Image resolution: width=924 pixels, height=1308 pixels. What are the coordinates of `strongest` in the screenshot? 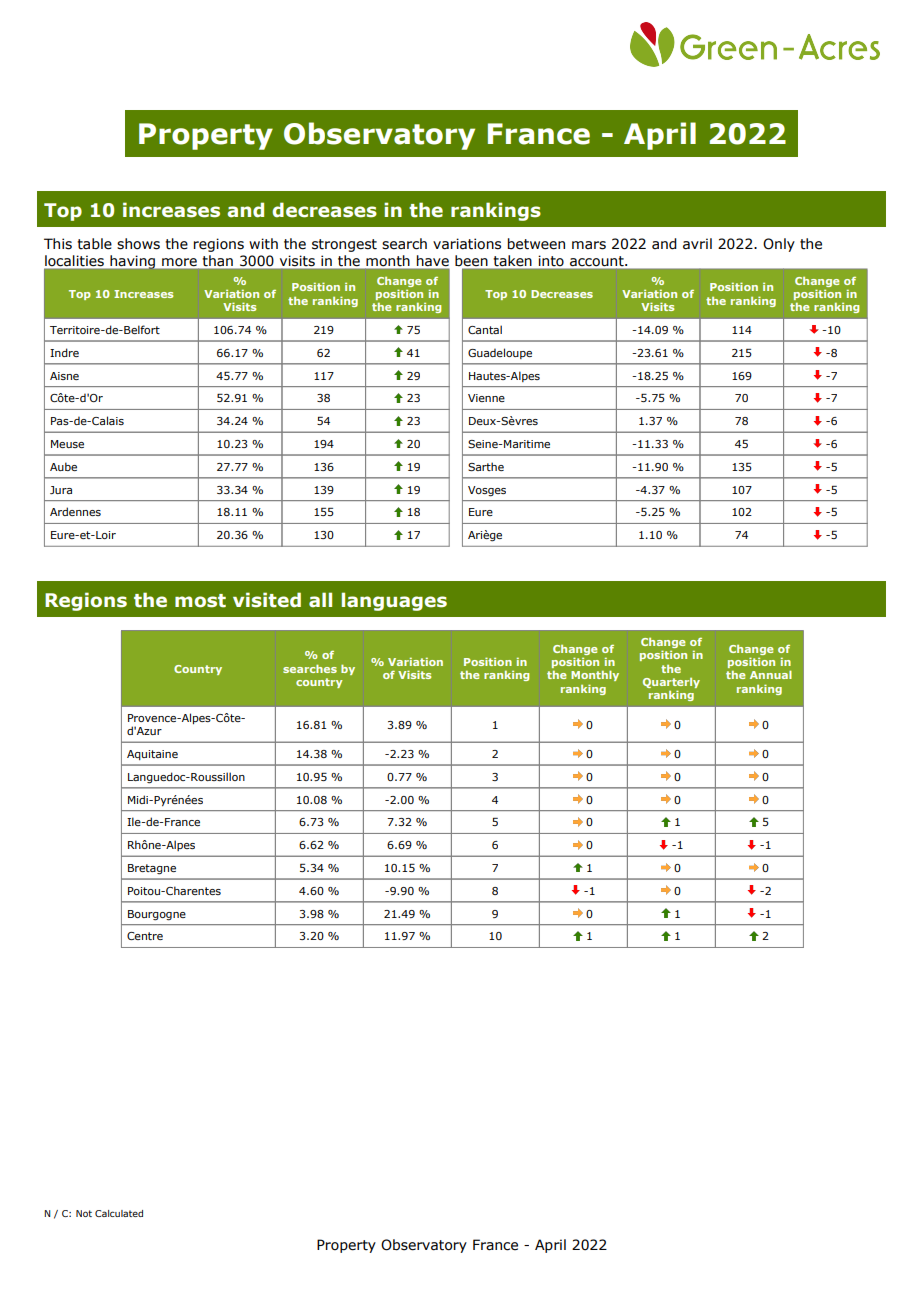 It's located at (344, 245).
